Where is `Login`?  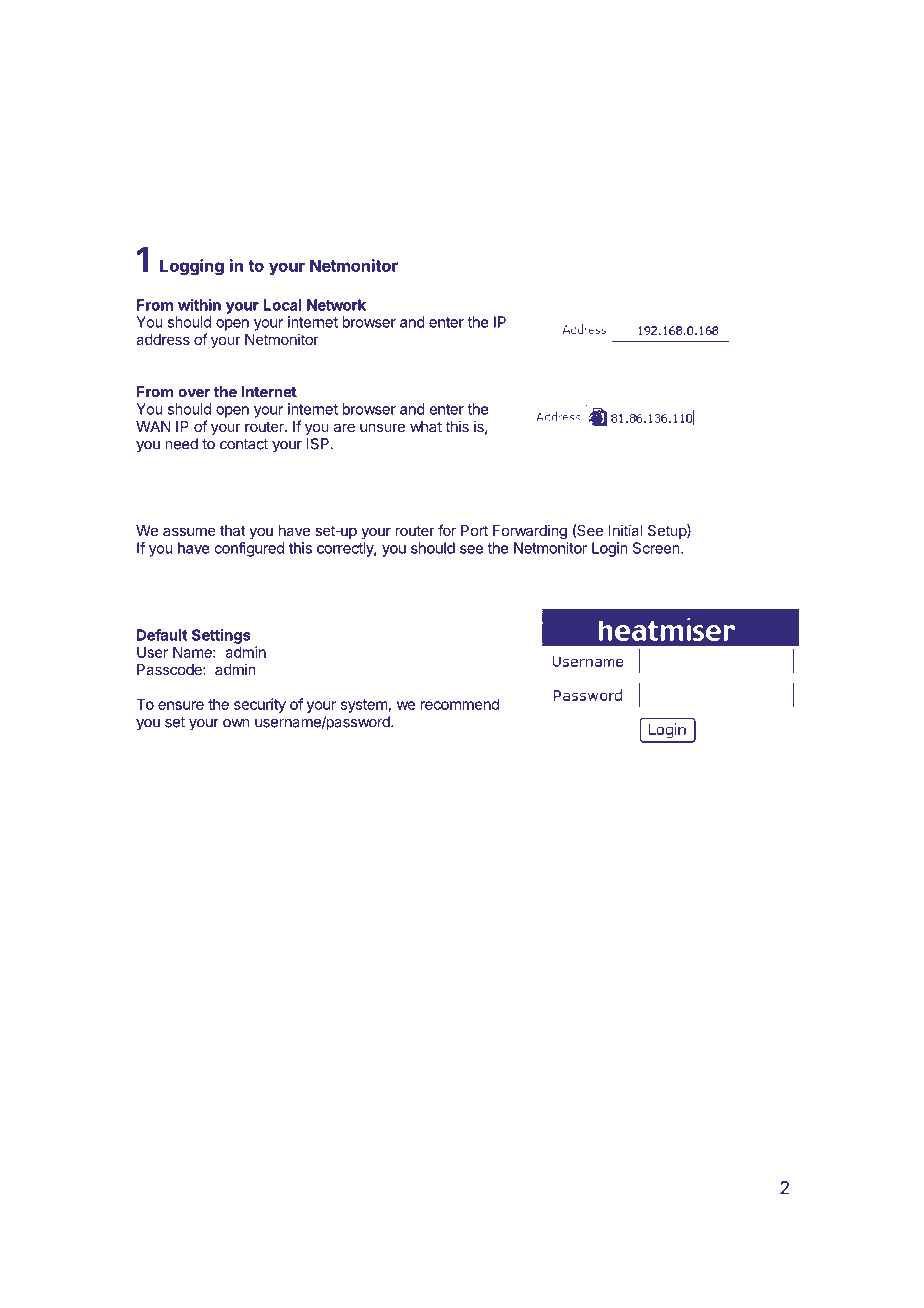 Login is located at coordinates (610, 549).
